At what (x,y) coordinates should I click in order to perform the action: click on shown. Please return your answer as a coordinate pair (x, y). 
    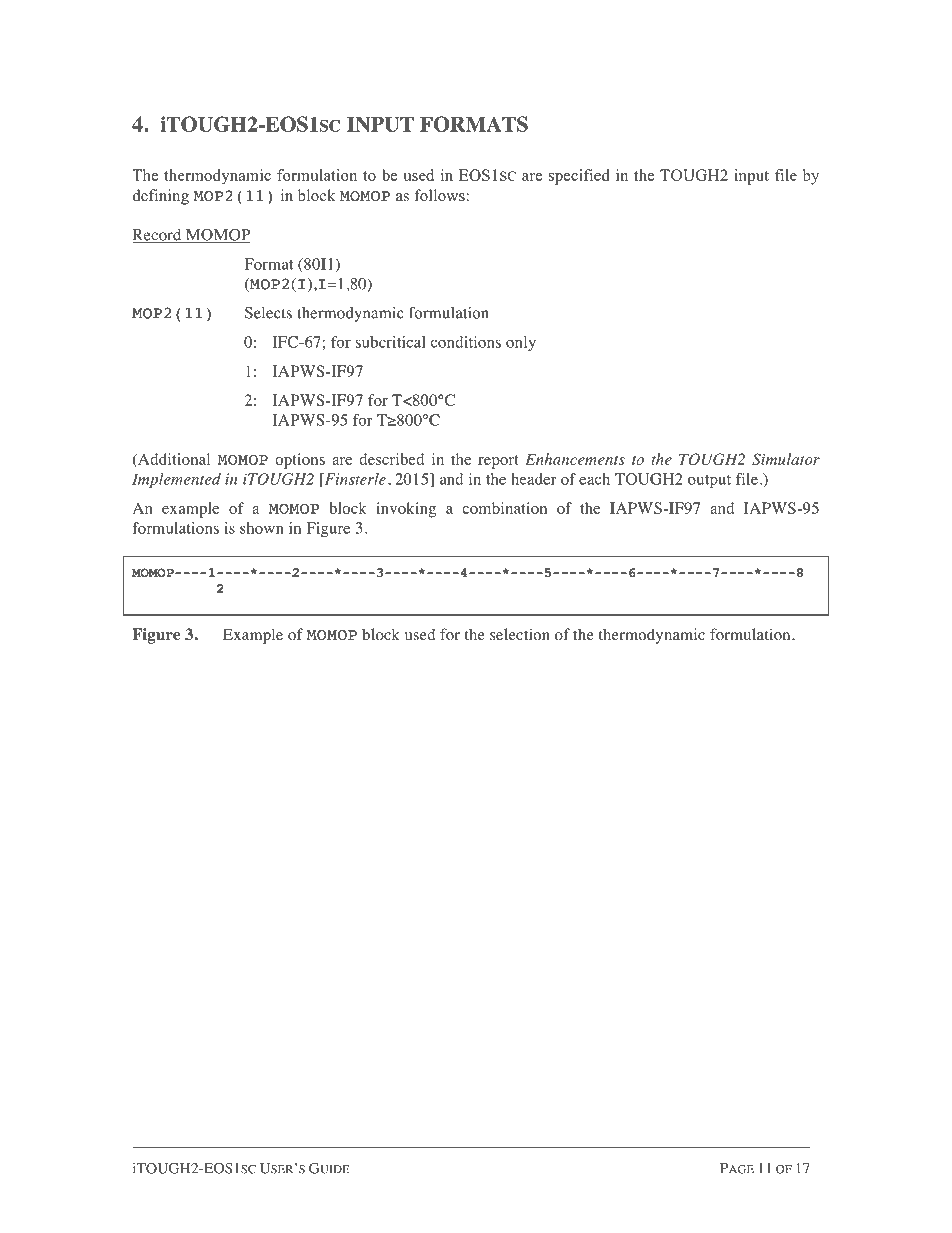
    Looking at the image, I should click on (262, 528).
